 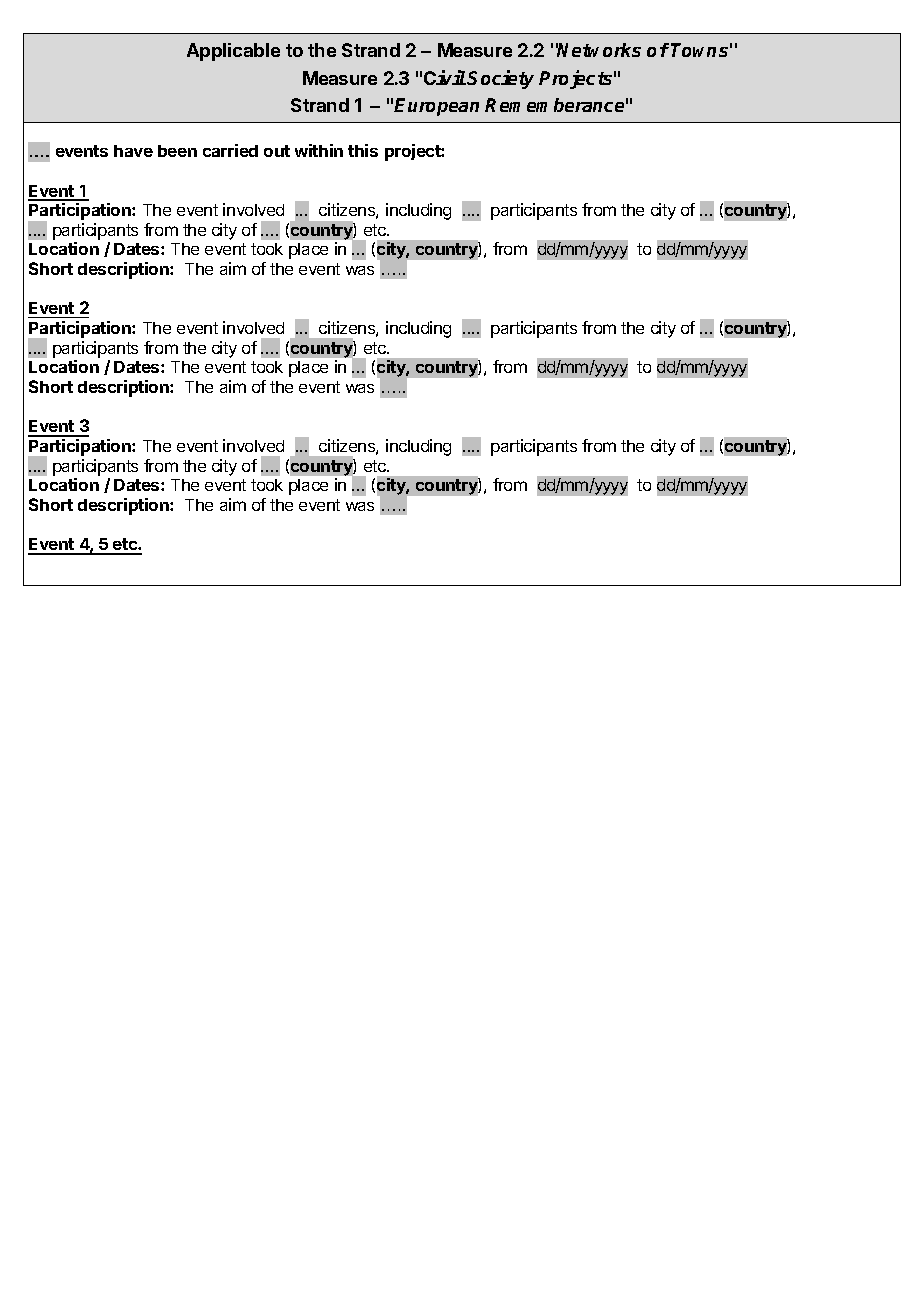 I want to click on within, so click(x=319, y=150).
